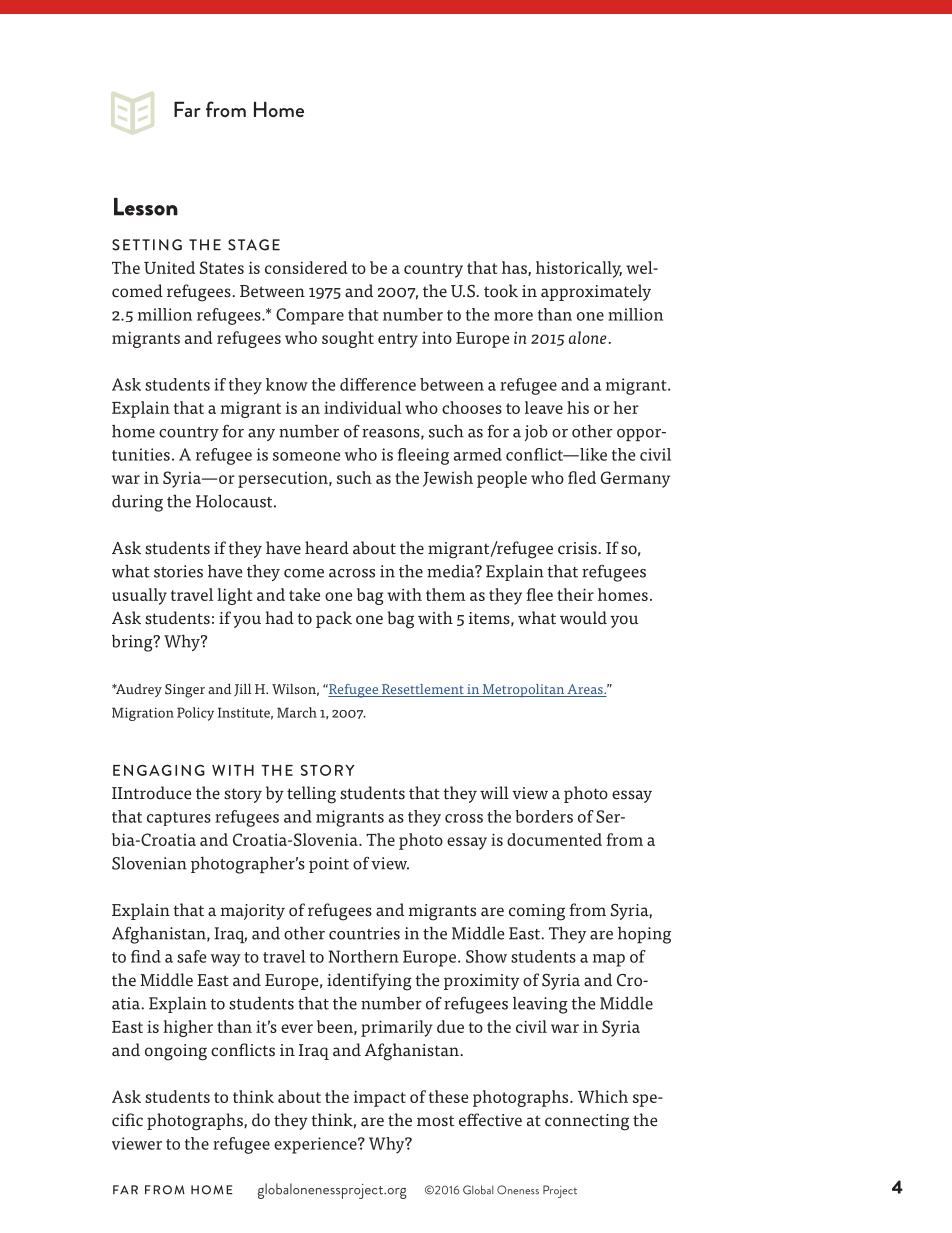  I want to click on countries, so click(364, 933).
